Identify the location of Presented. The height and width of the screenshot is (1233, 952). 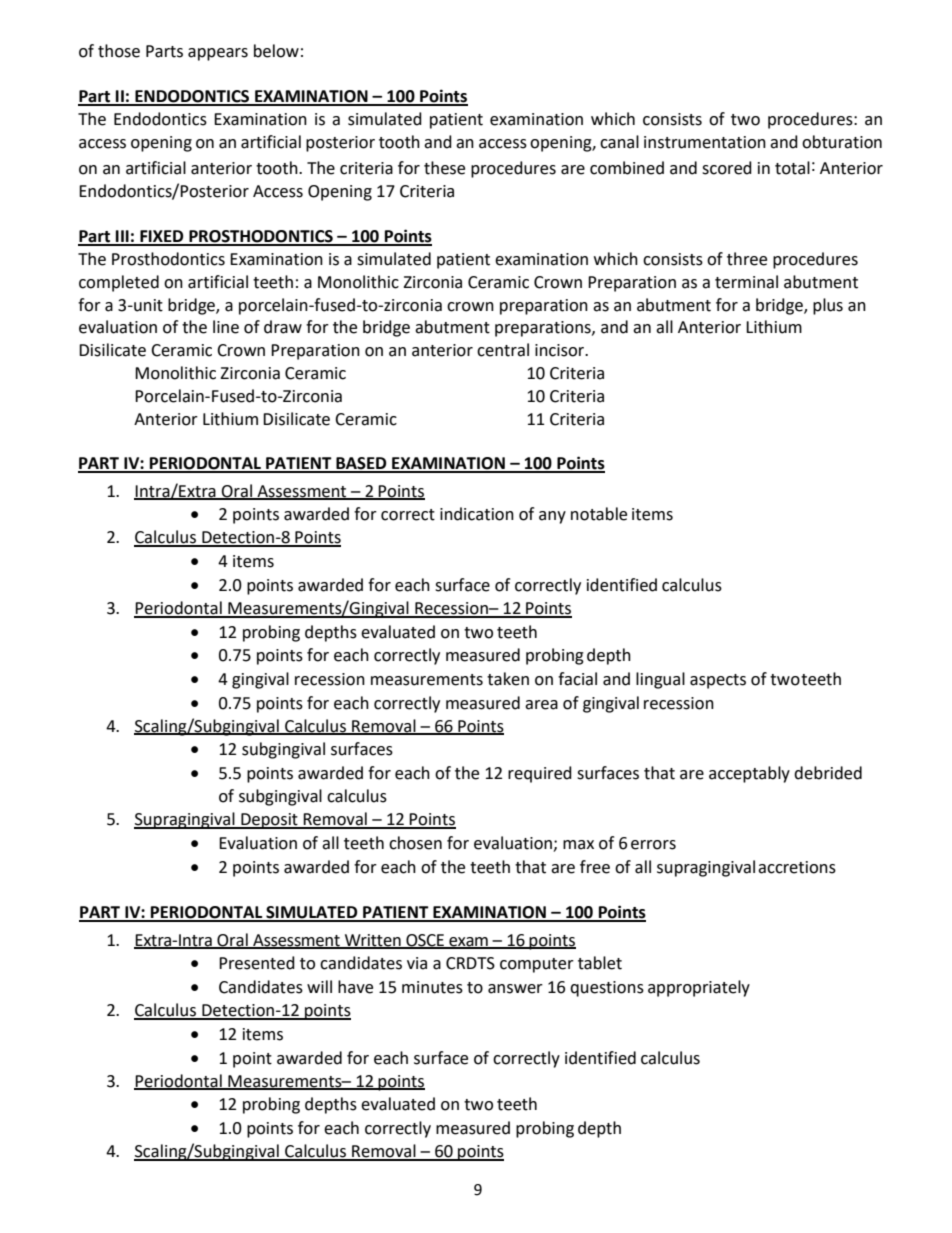
(257, 963).
